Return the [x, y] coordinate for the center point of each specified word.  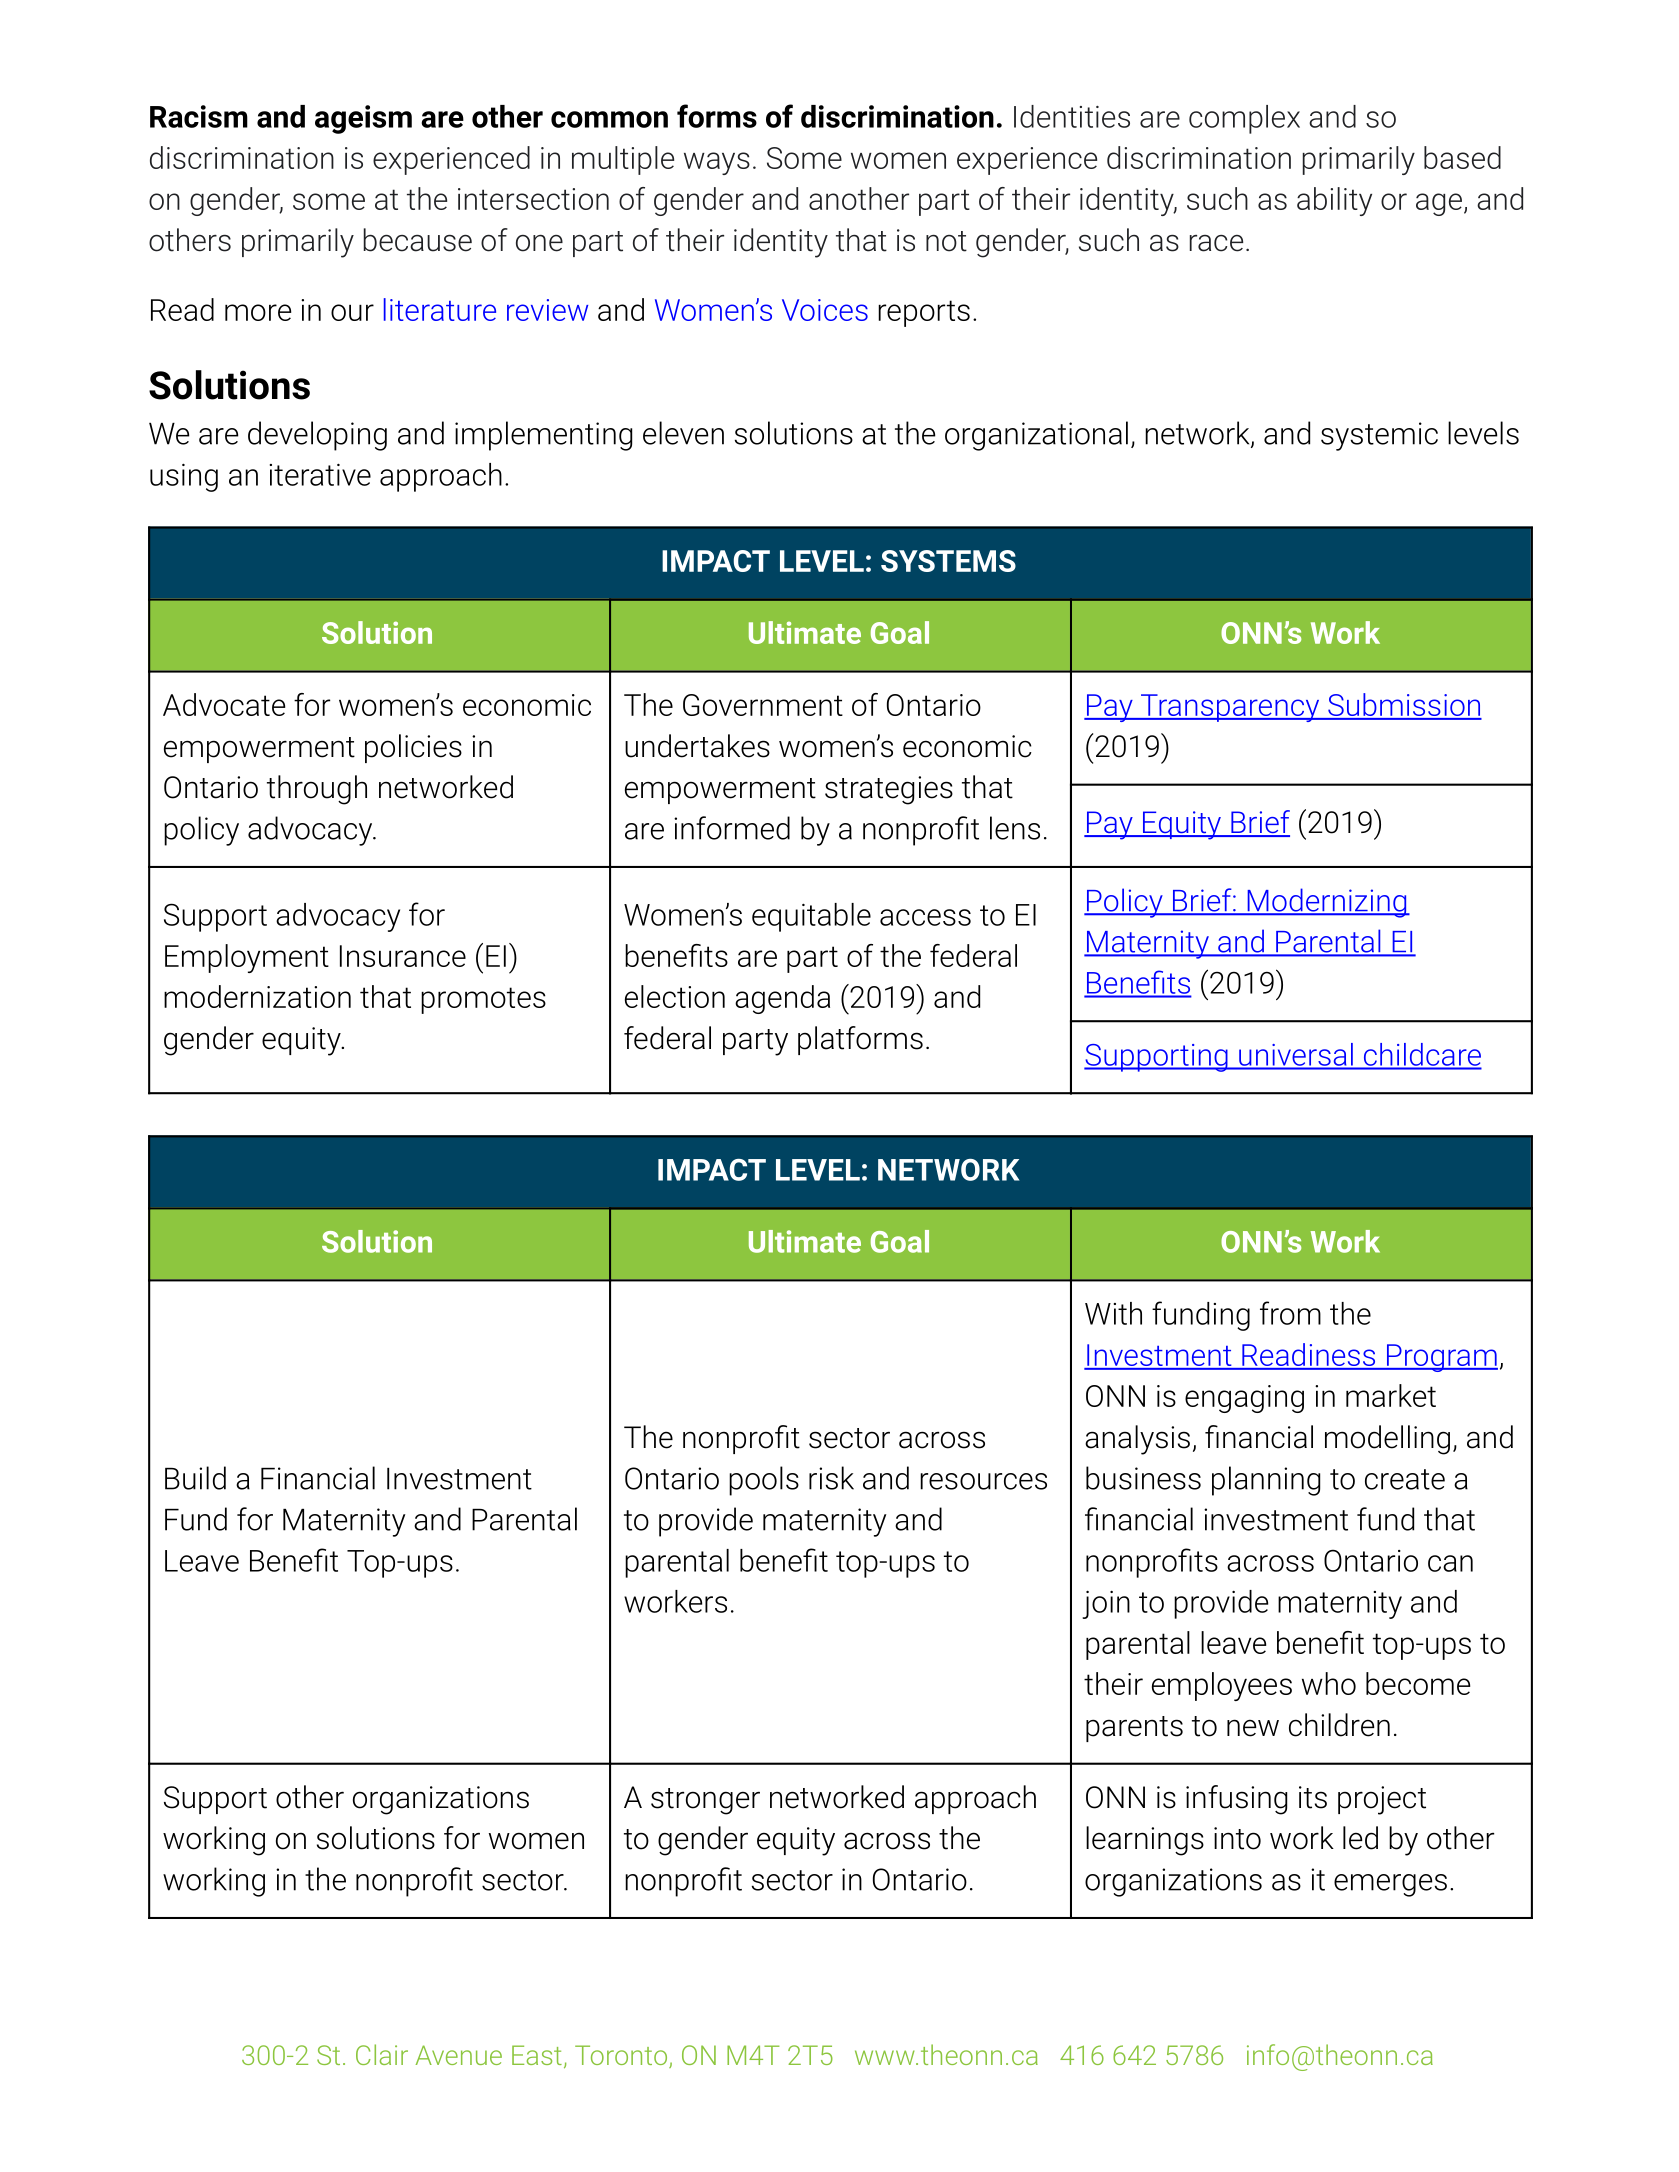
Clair [382, 2054]
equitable [811, 917]
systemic [1379, 436]
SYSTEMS [948, 561]
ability [1334, 201]
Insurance [403, 956]
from [1290, 1313]
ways [717, 163]
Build [195, 1478]
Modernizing [1327, 903]
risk [831, 1478]
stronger [705, 1801]
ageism [363, 119]
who [1329, 1683]
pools [764, 1481]
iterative [320, 475]
